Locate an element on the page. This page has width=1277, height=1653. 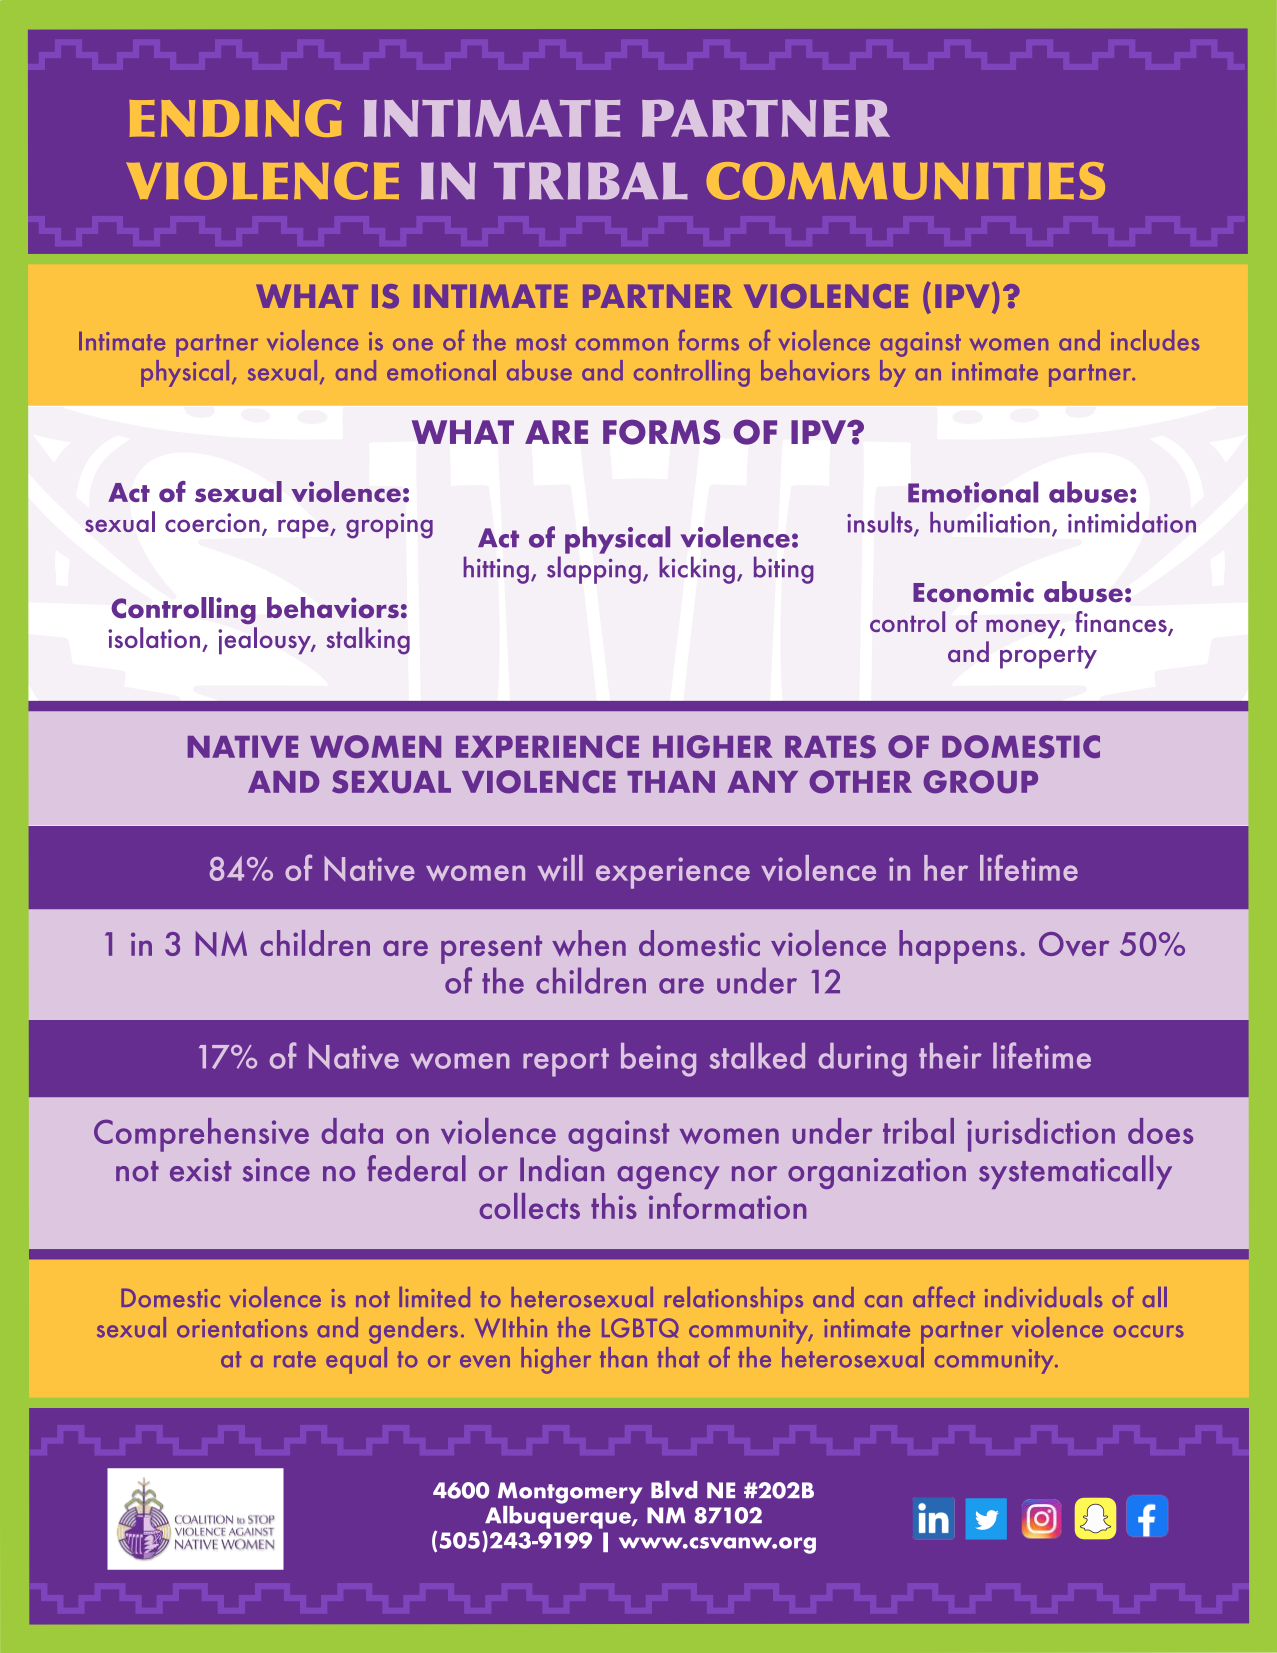
stalking is located at coordinates (368, 641).
